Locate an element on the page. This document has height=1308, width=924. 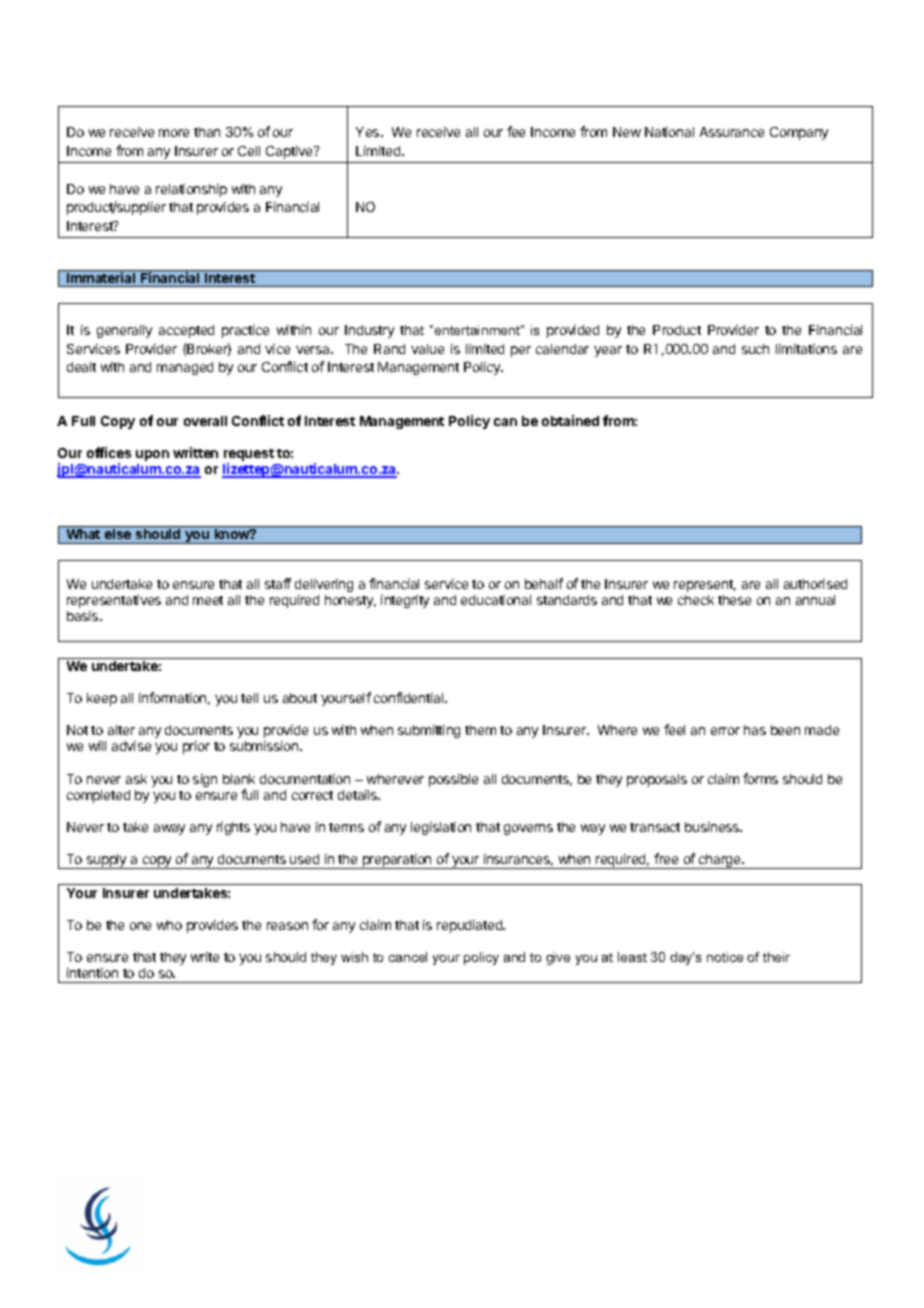
these is located at coordinates (734, 600).
